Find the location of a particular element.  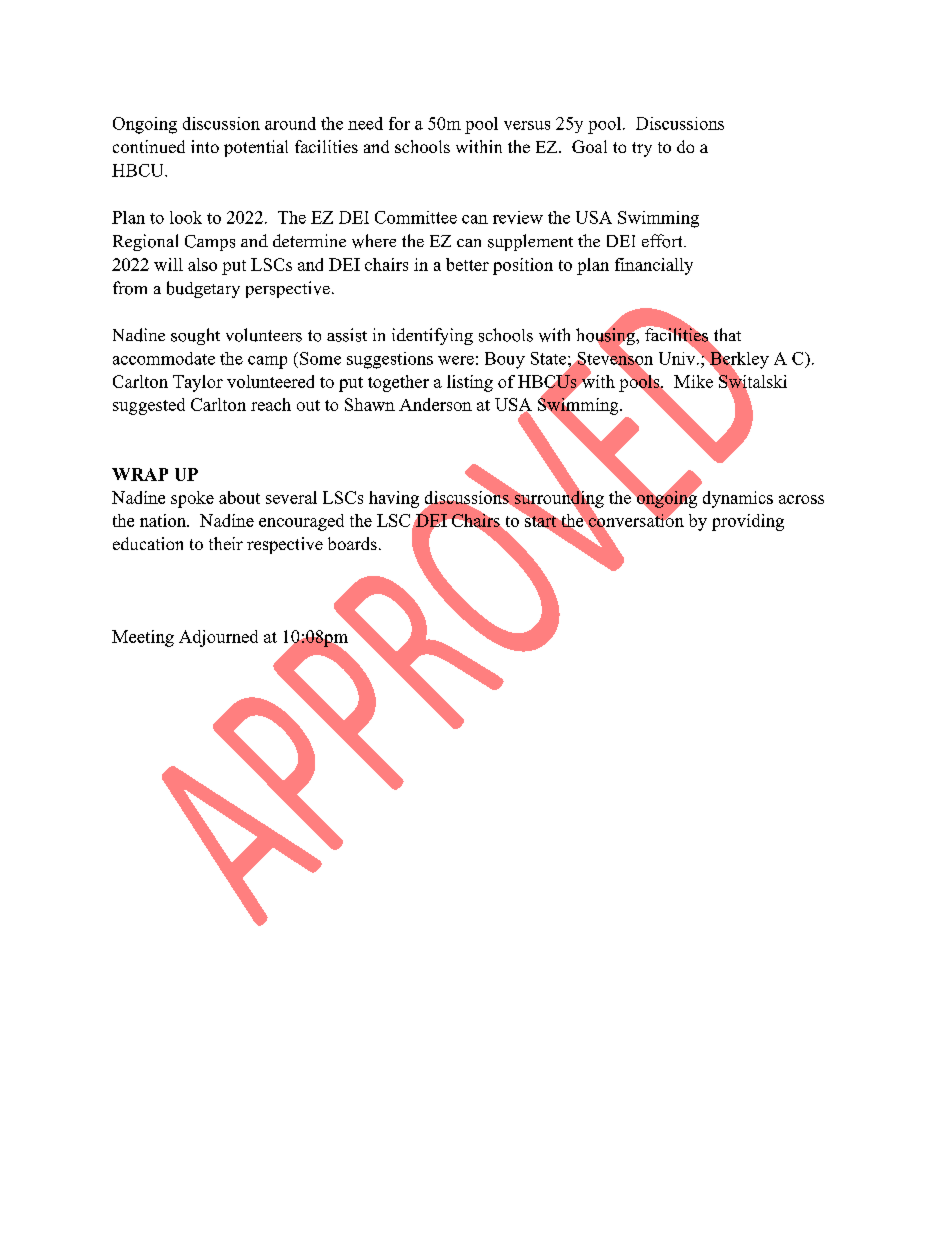

better is located at coordinates (467, 264).
